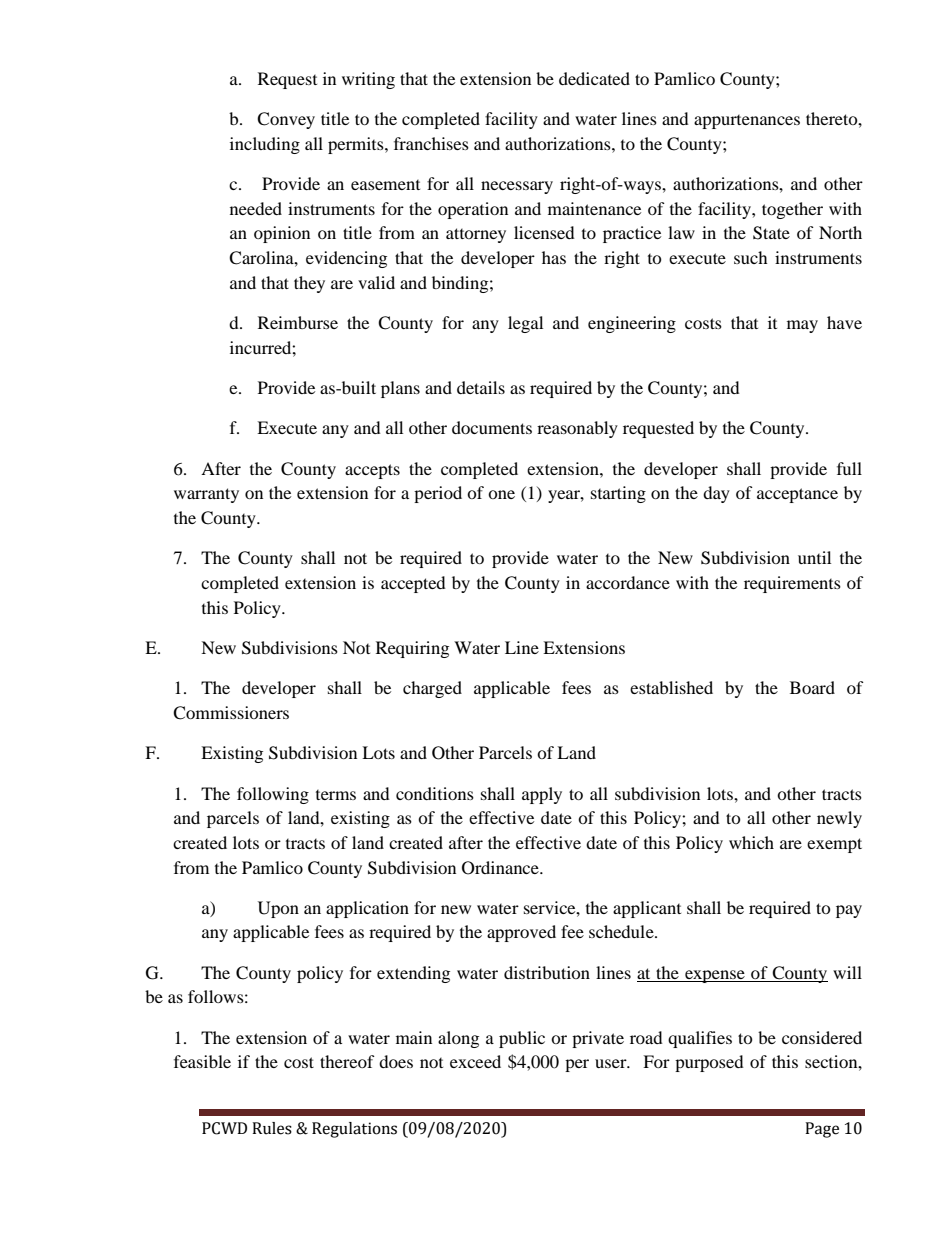 The image size is (952, 1233). Describe the element at coordinates (492, 427) in the image. I see `documents` at that location.
